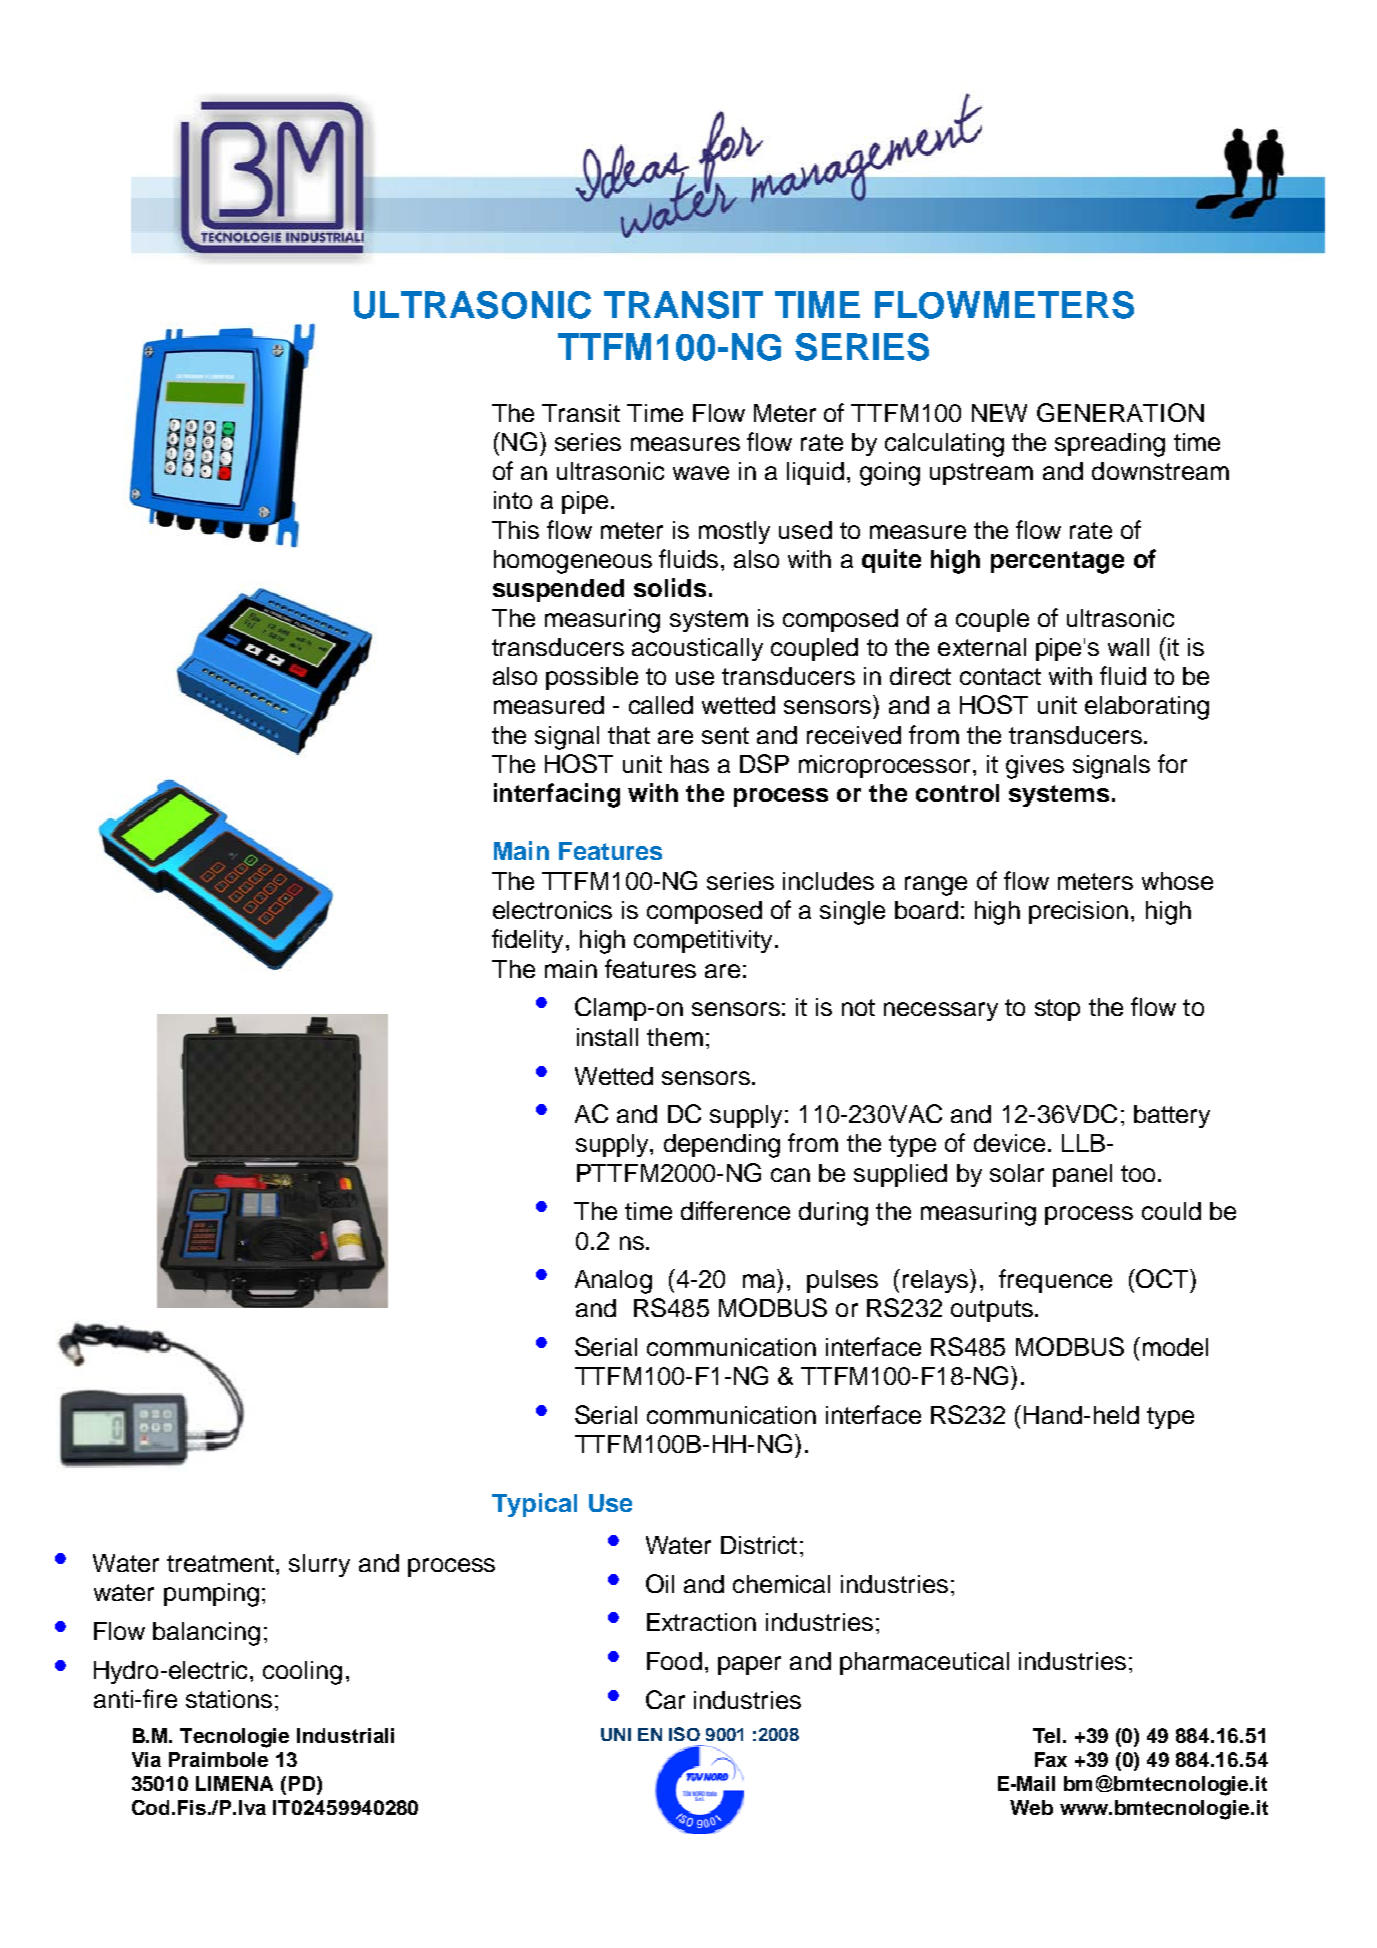 This screenshot has width=1377, height=1948. What do you see at coordinates (1051, 1759) in the screenshot?
I see `Fax` at bounding box center [1051, 1759].
